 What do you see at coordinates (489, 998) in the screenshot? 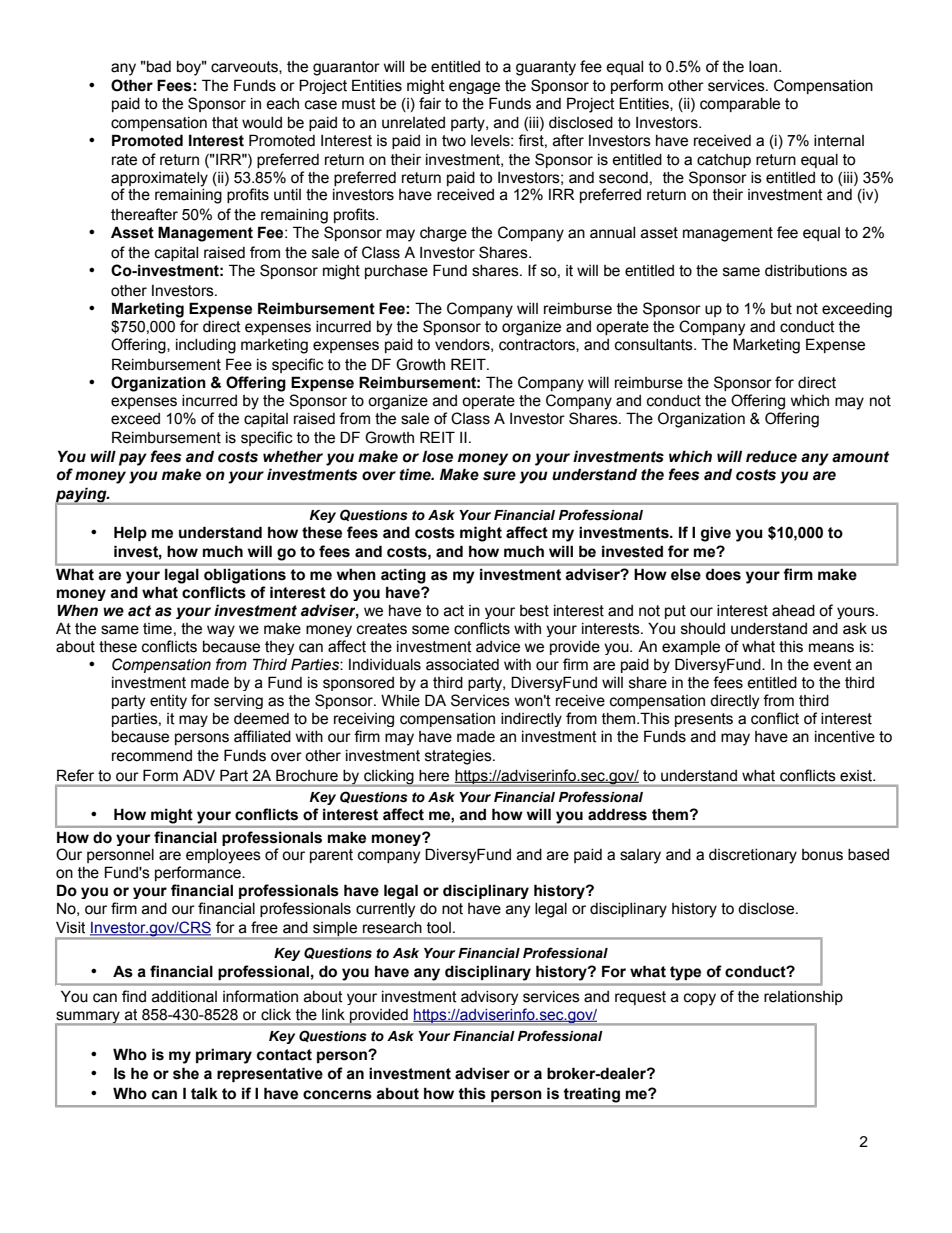
I see `advisory` at bounding box center [489, 998].
